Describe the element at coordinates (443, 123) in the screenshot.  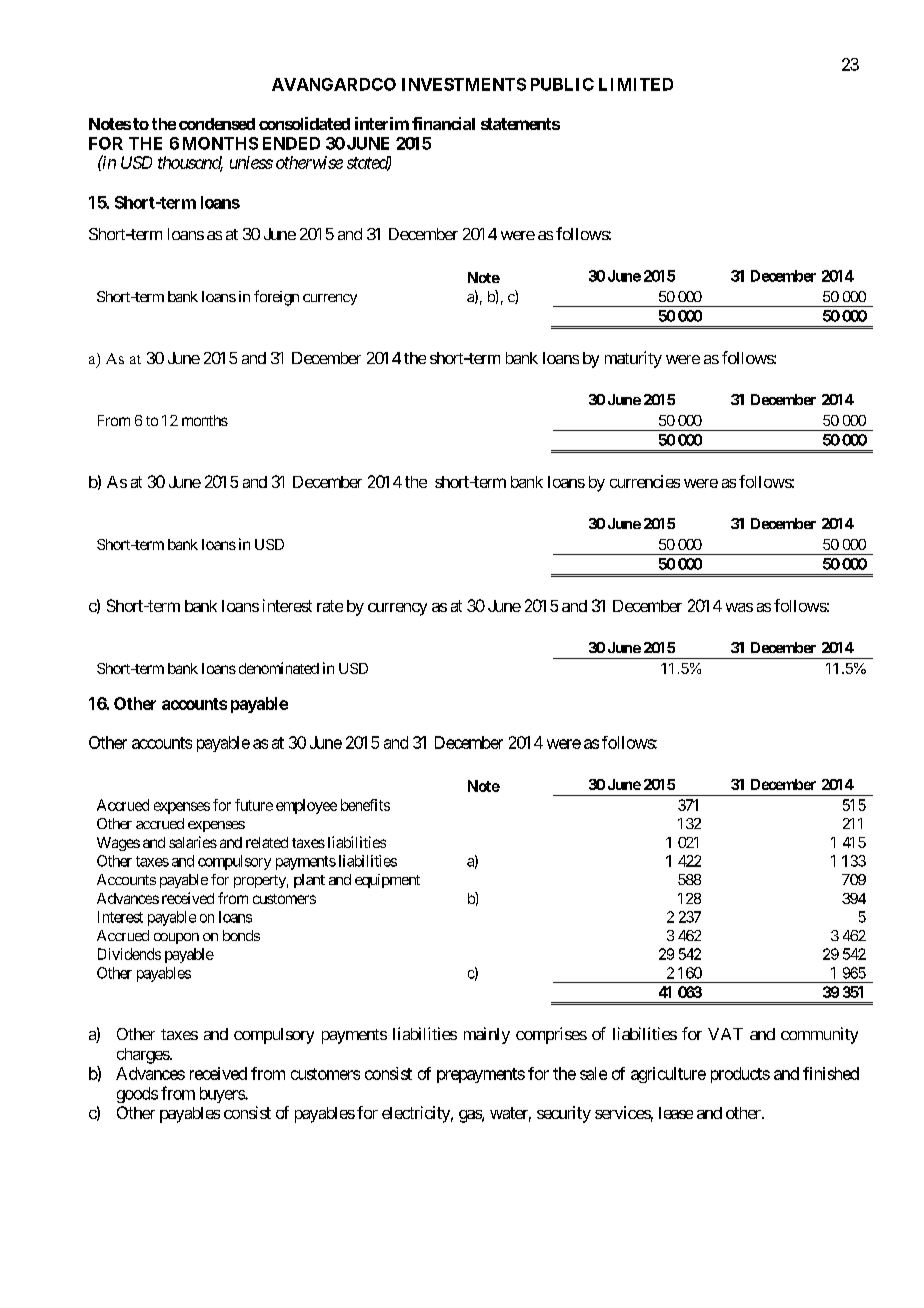
I see `financial` at that location.
